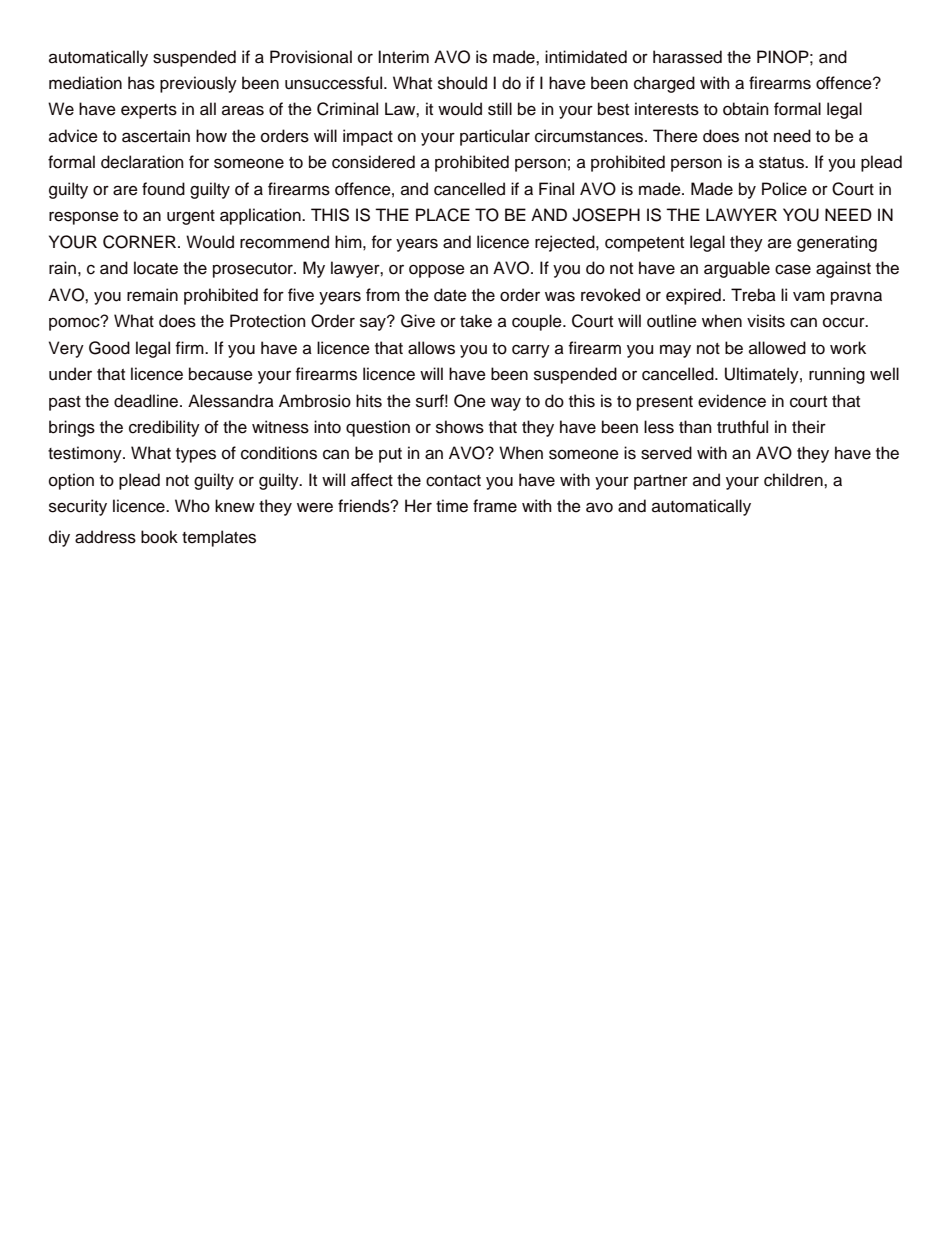 Image resolution: width=952 pixels, height=1233 pixels. I want to click on generating, so click(837, 243).
